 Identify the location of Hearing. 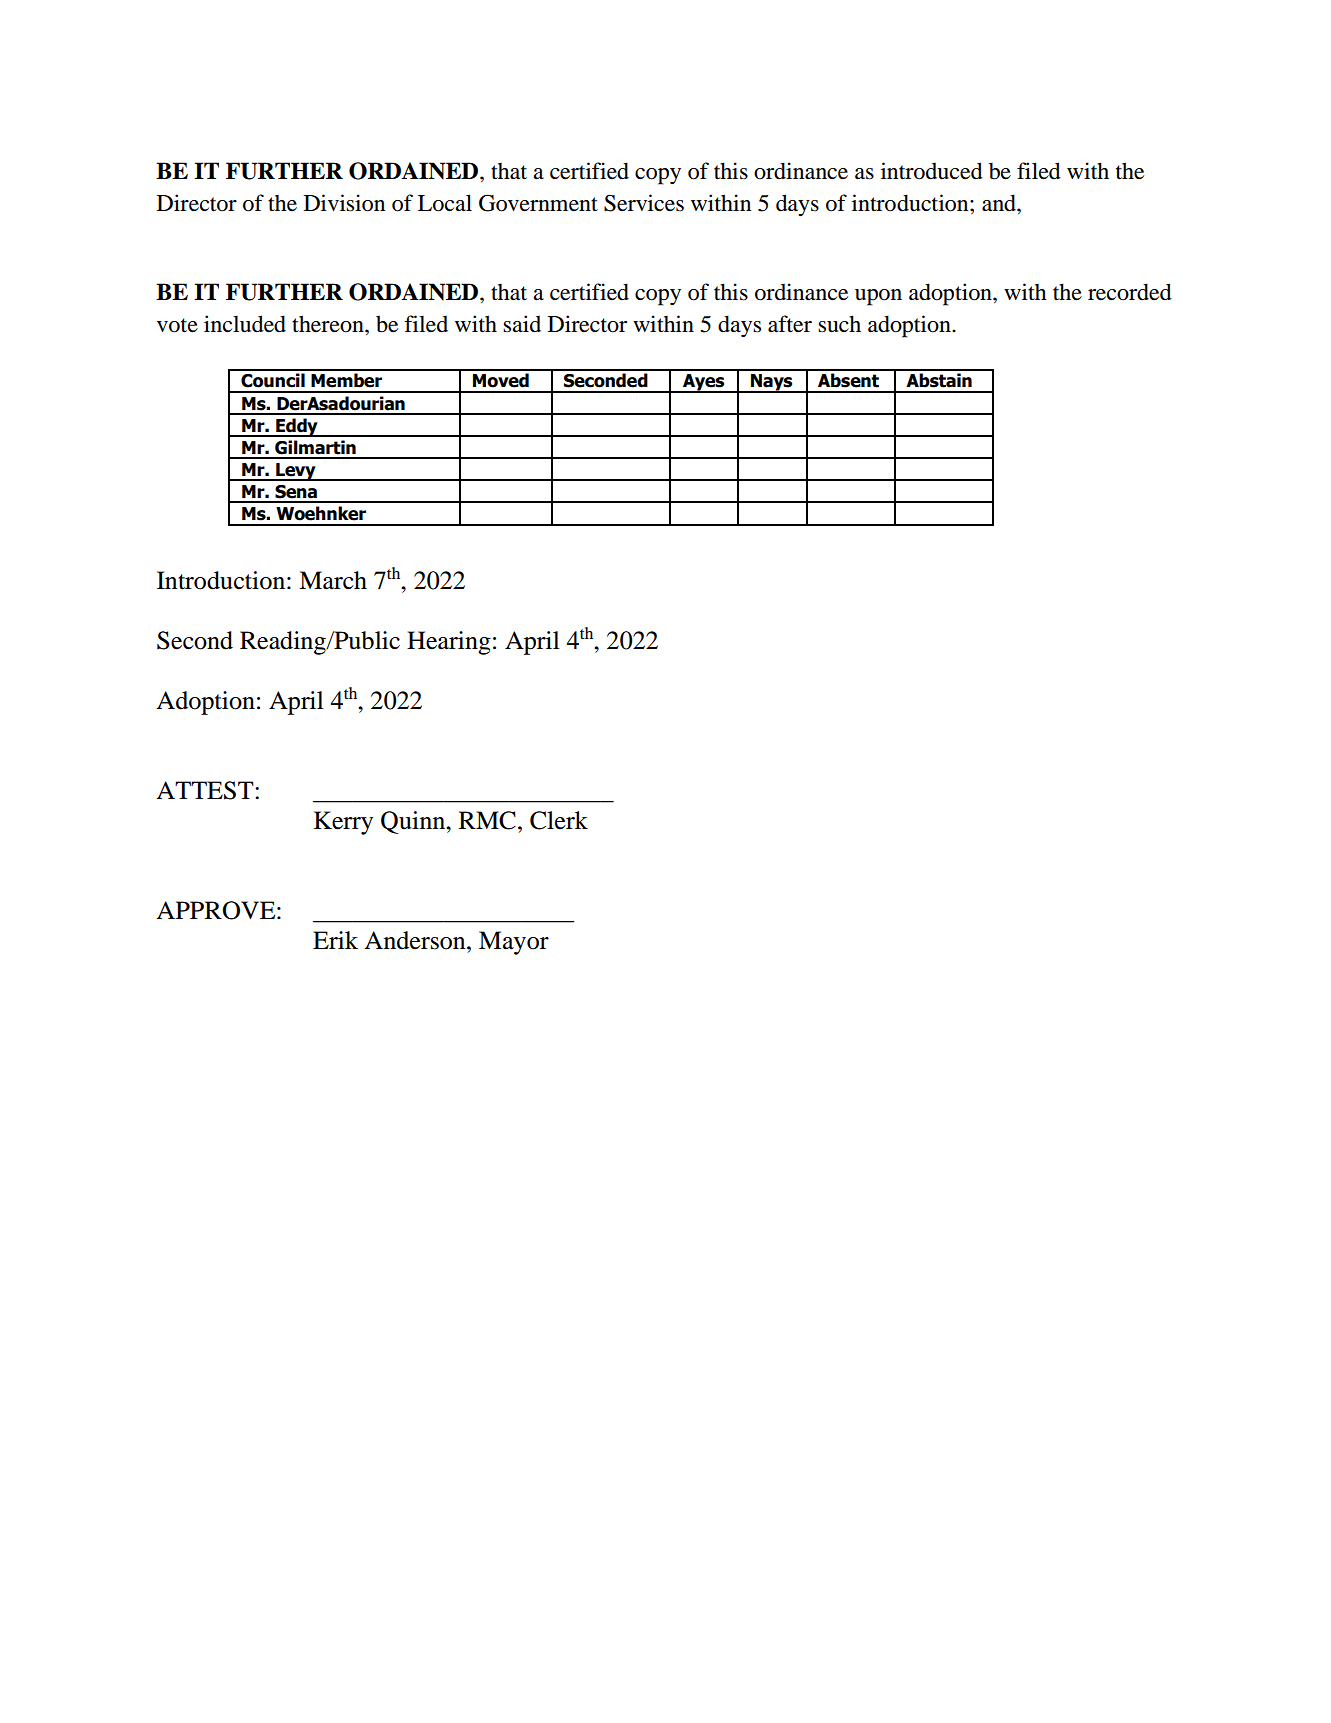
(449, 643).
